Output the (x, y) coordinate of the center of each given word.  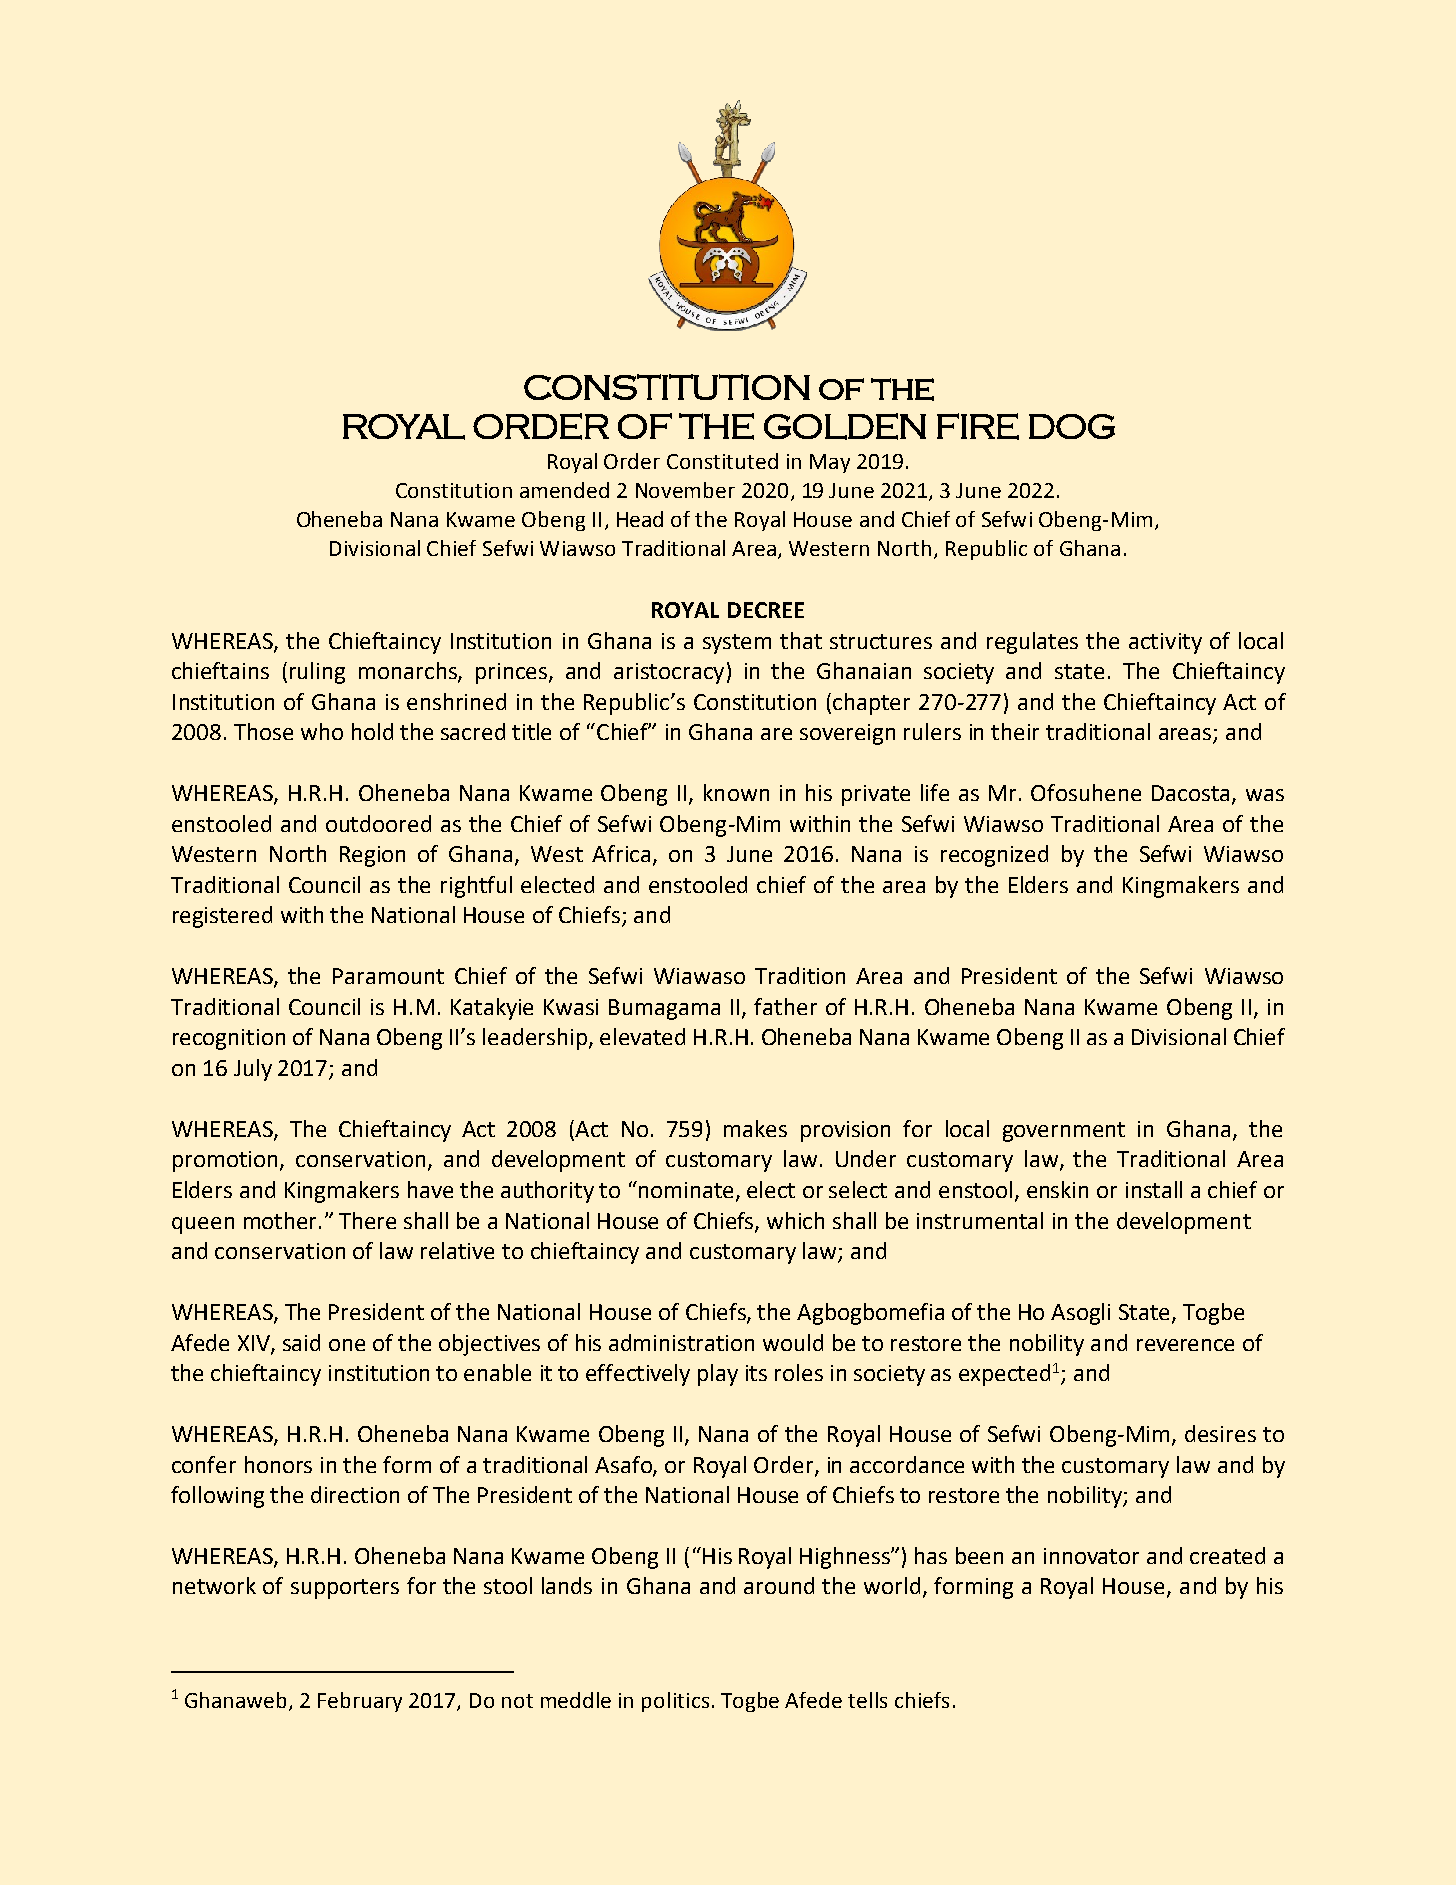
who (322, 731)
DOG (1072, 426)
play (718, 1375)
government (1064, 1132)
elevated (642, 1036)
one (347, 1345)
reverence (1185, 1345)
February (360, 1702)
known (736, 792)
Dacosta (1190, 793)
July (253, 1070)
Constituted (722, 461)
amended (564, 490)
